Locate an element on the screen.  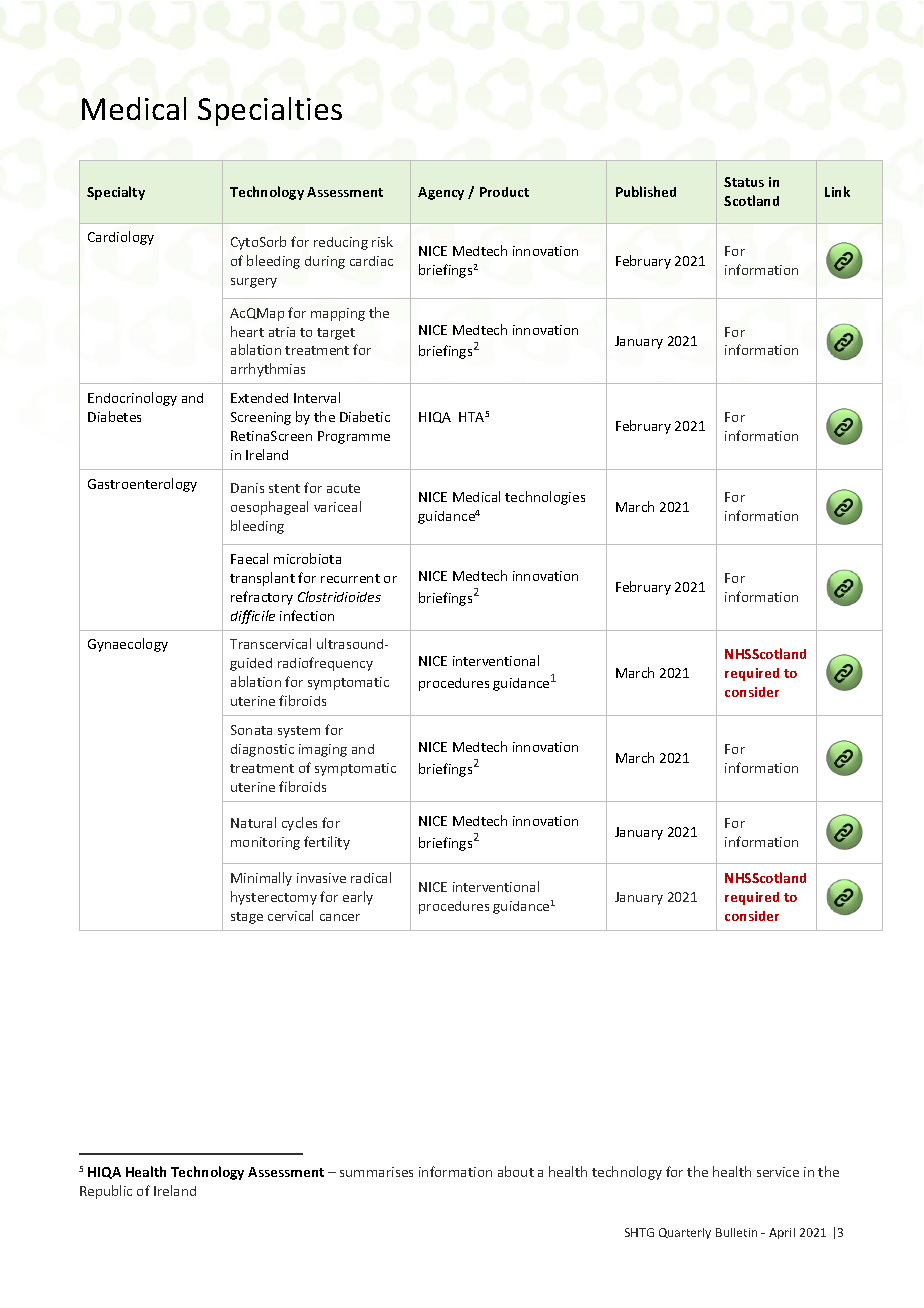
early is located at coordinates (358, 898).
